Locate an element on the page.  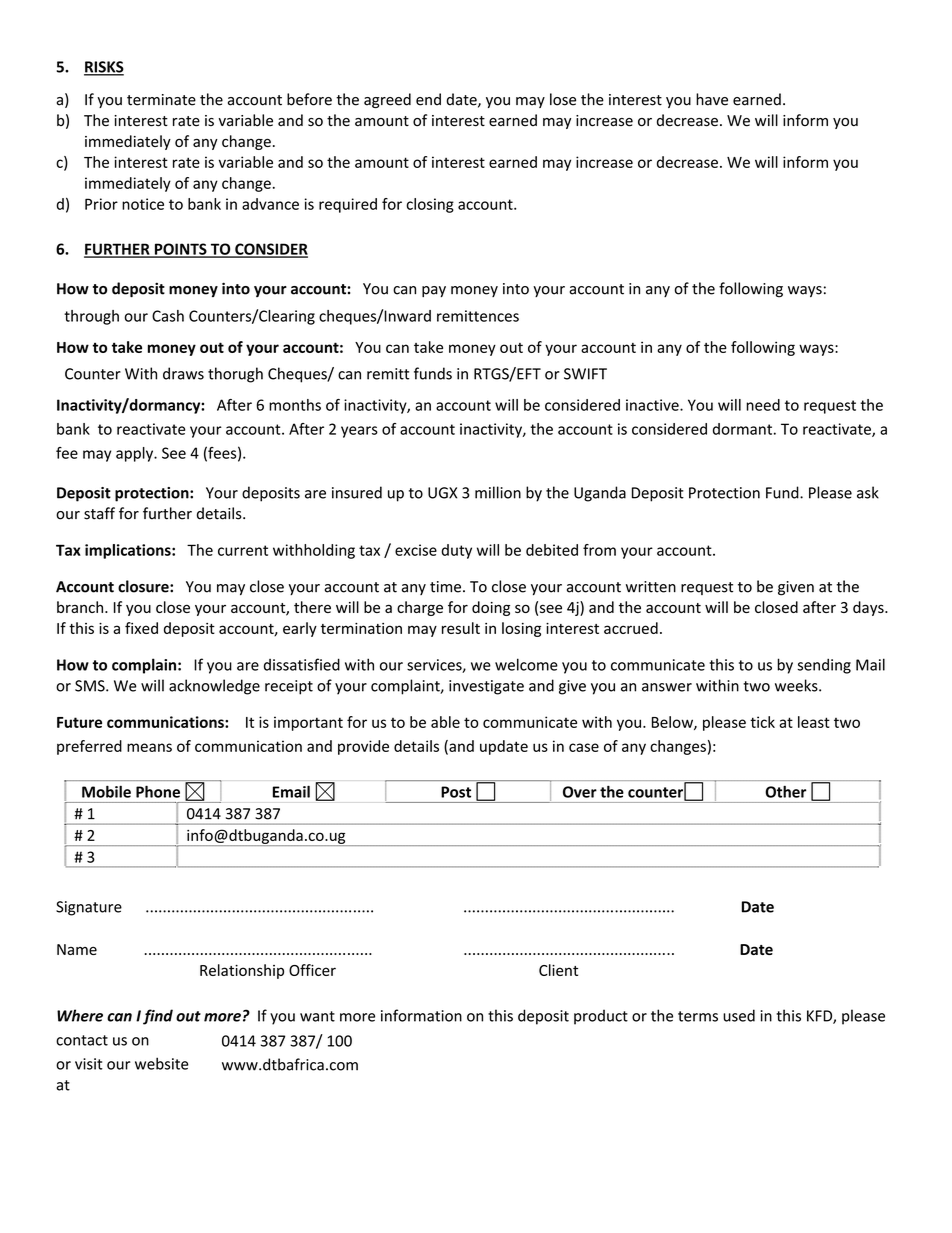
terminate is located at coordinates (161, 100).
